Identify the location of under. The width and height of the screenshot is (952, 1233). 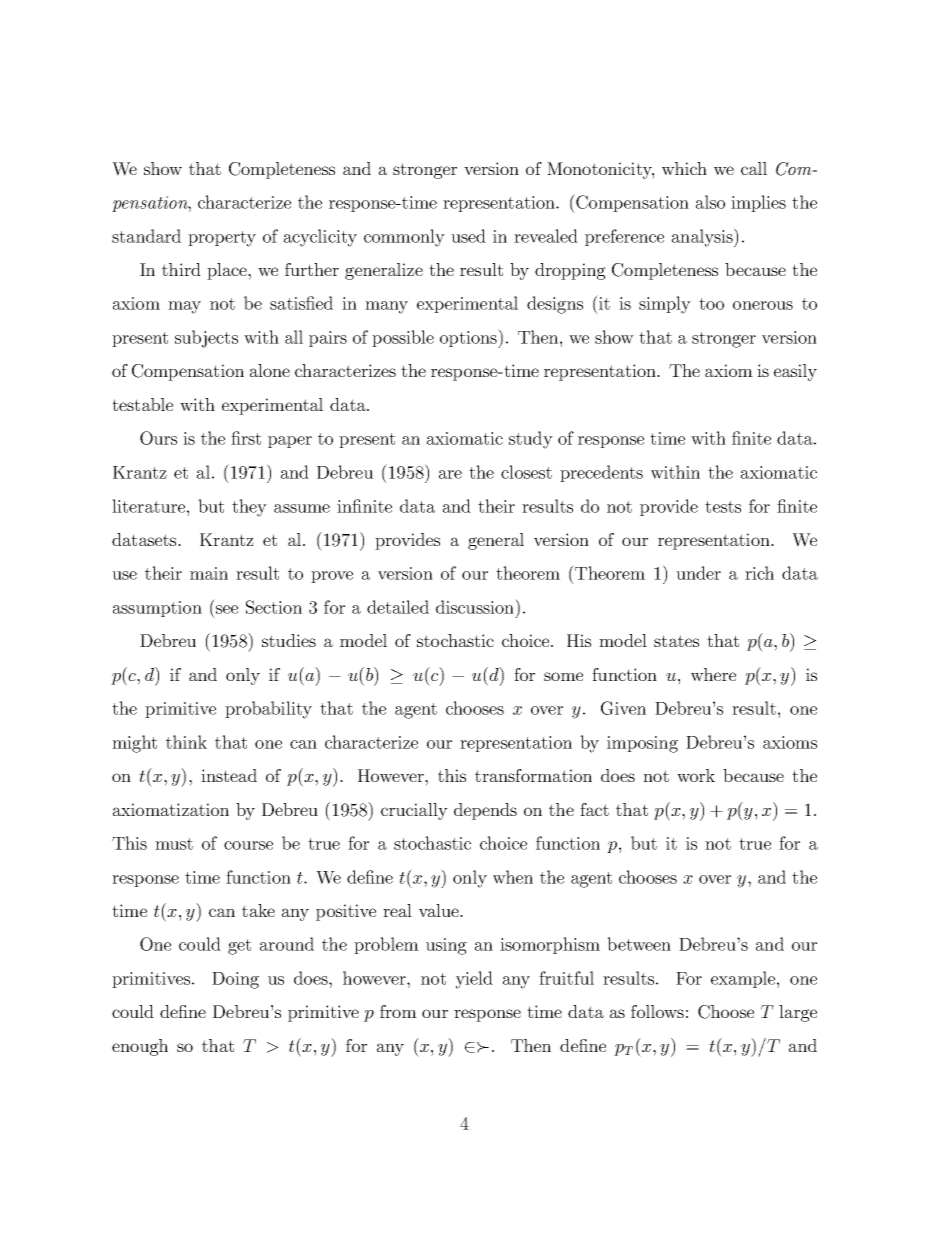
(698, 573).
